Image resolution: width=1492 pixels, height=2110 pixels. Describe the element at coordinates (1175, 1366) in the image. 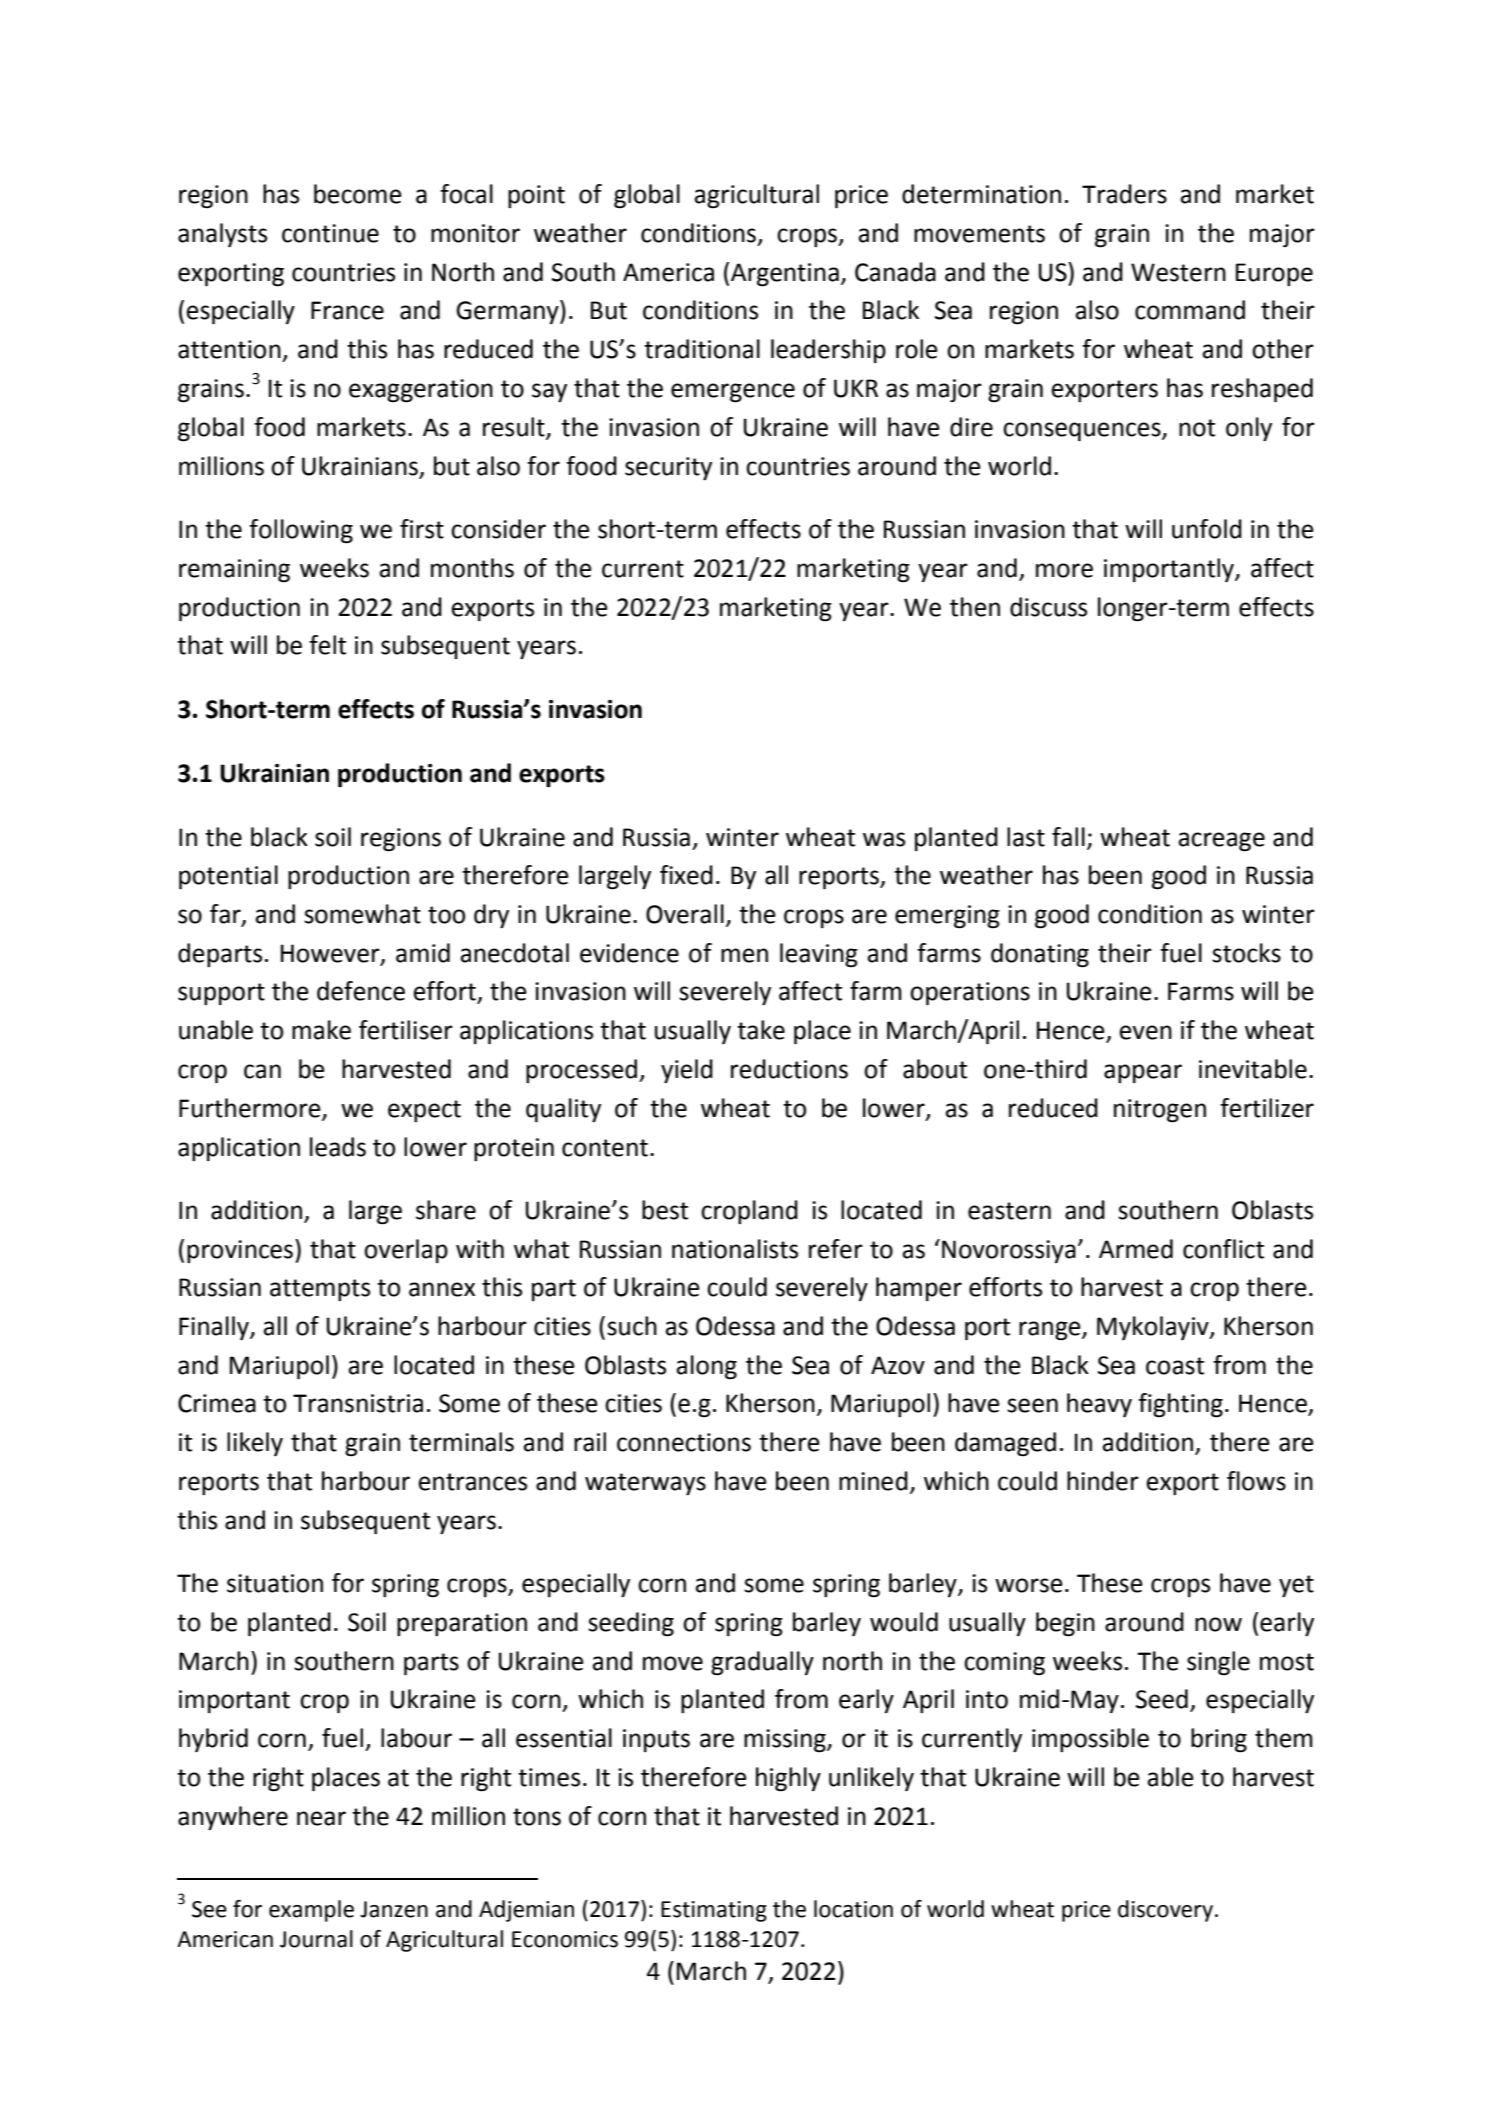

I see `coast` at that location.
